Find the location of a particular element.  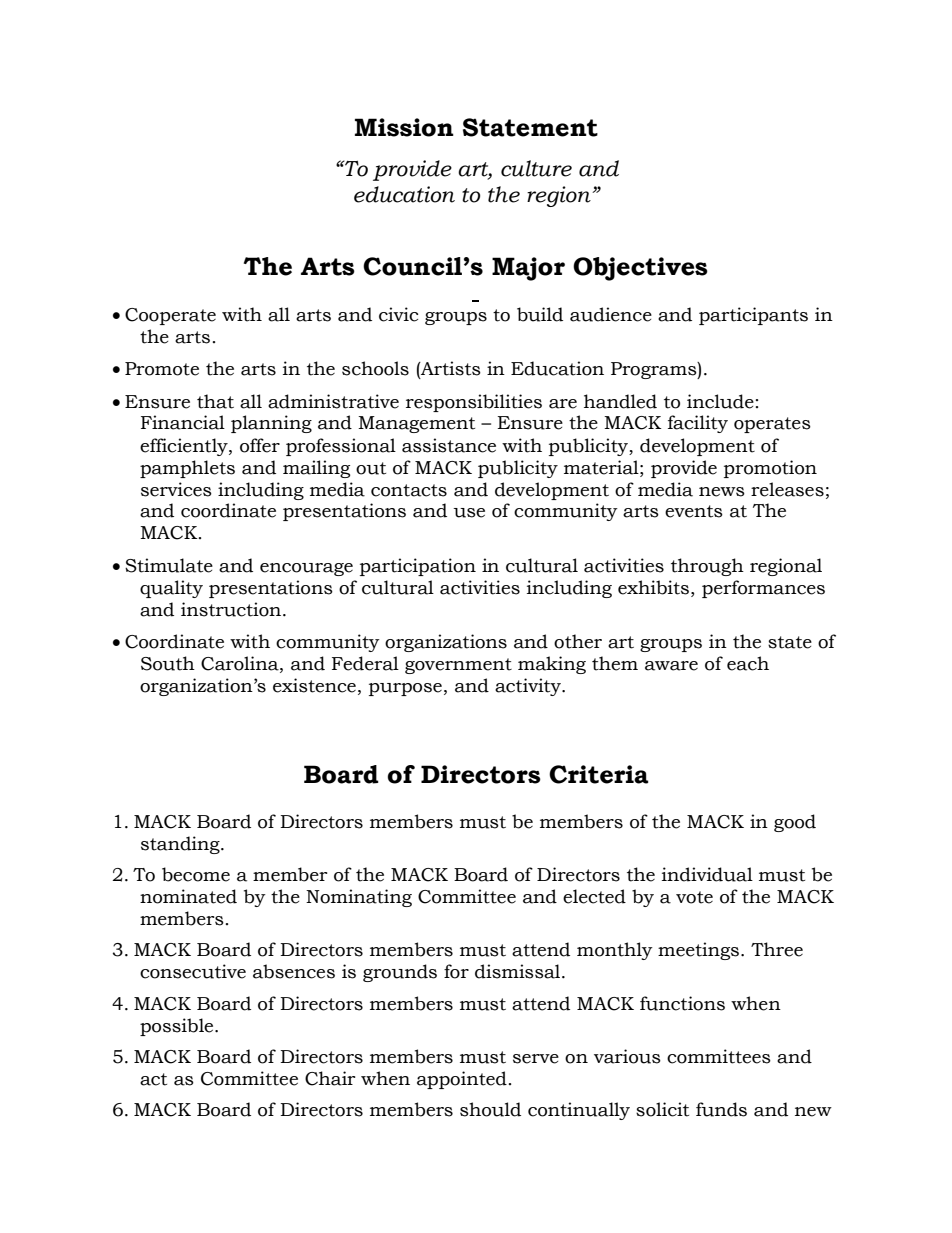

possible is located at coordinates (178, 1027).
